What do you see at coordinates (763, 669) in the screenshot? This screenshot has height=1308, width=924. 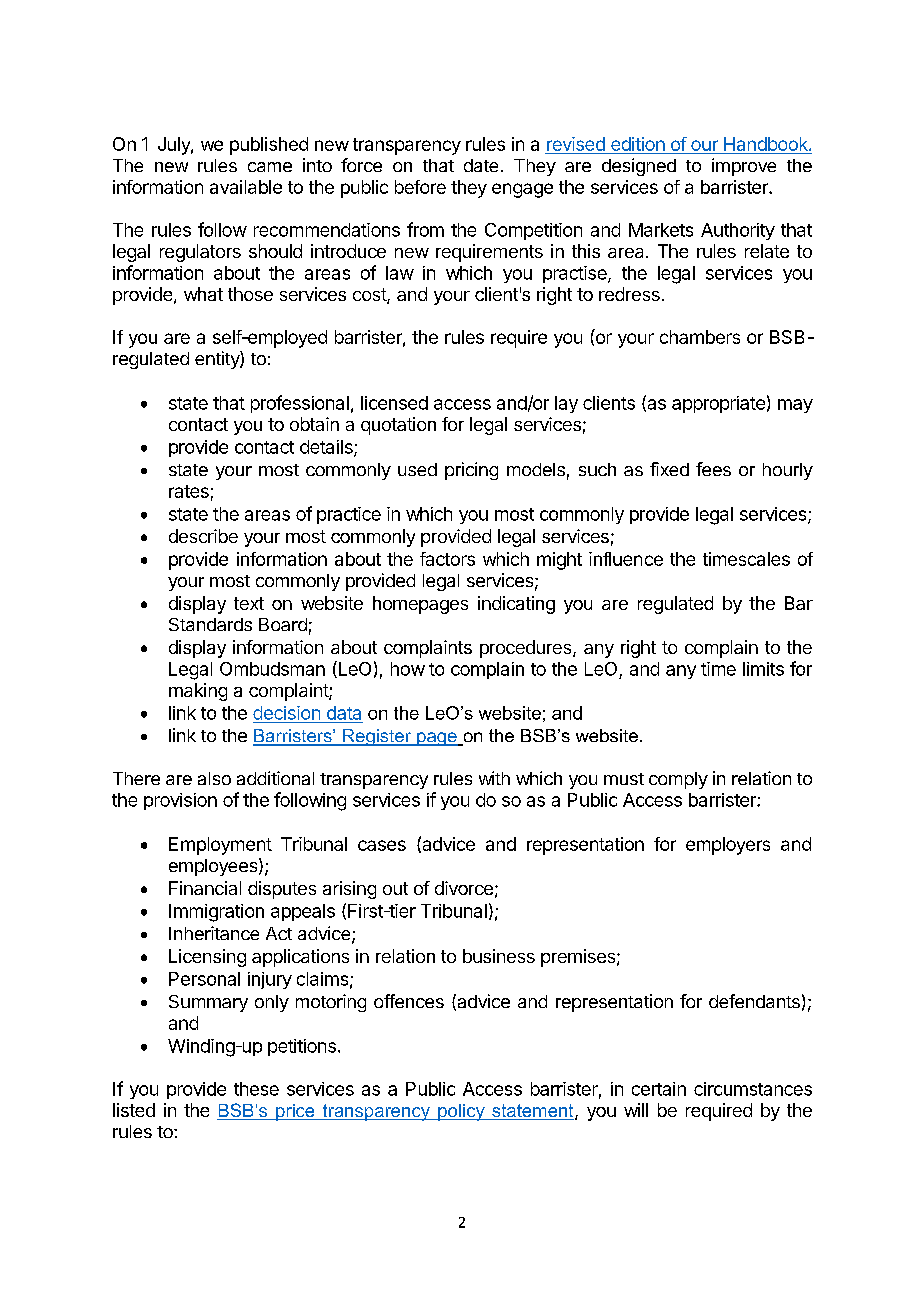 I see `limits` at bounding box center [763, 669].
